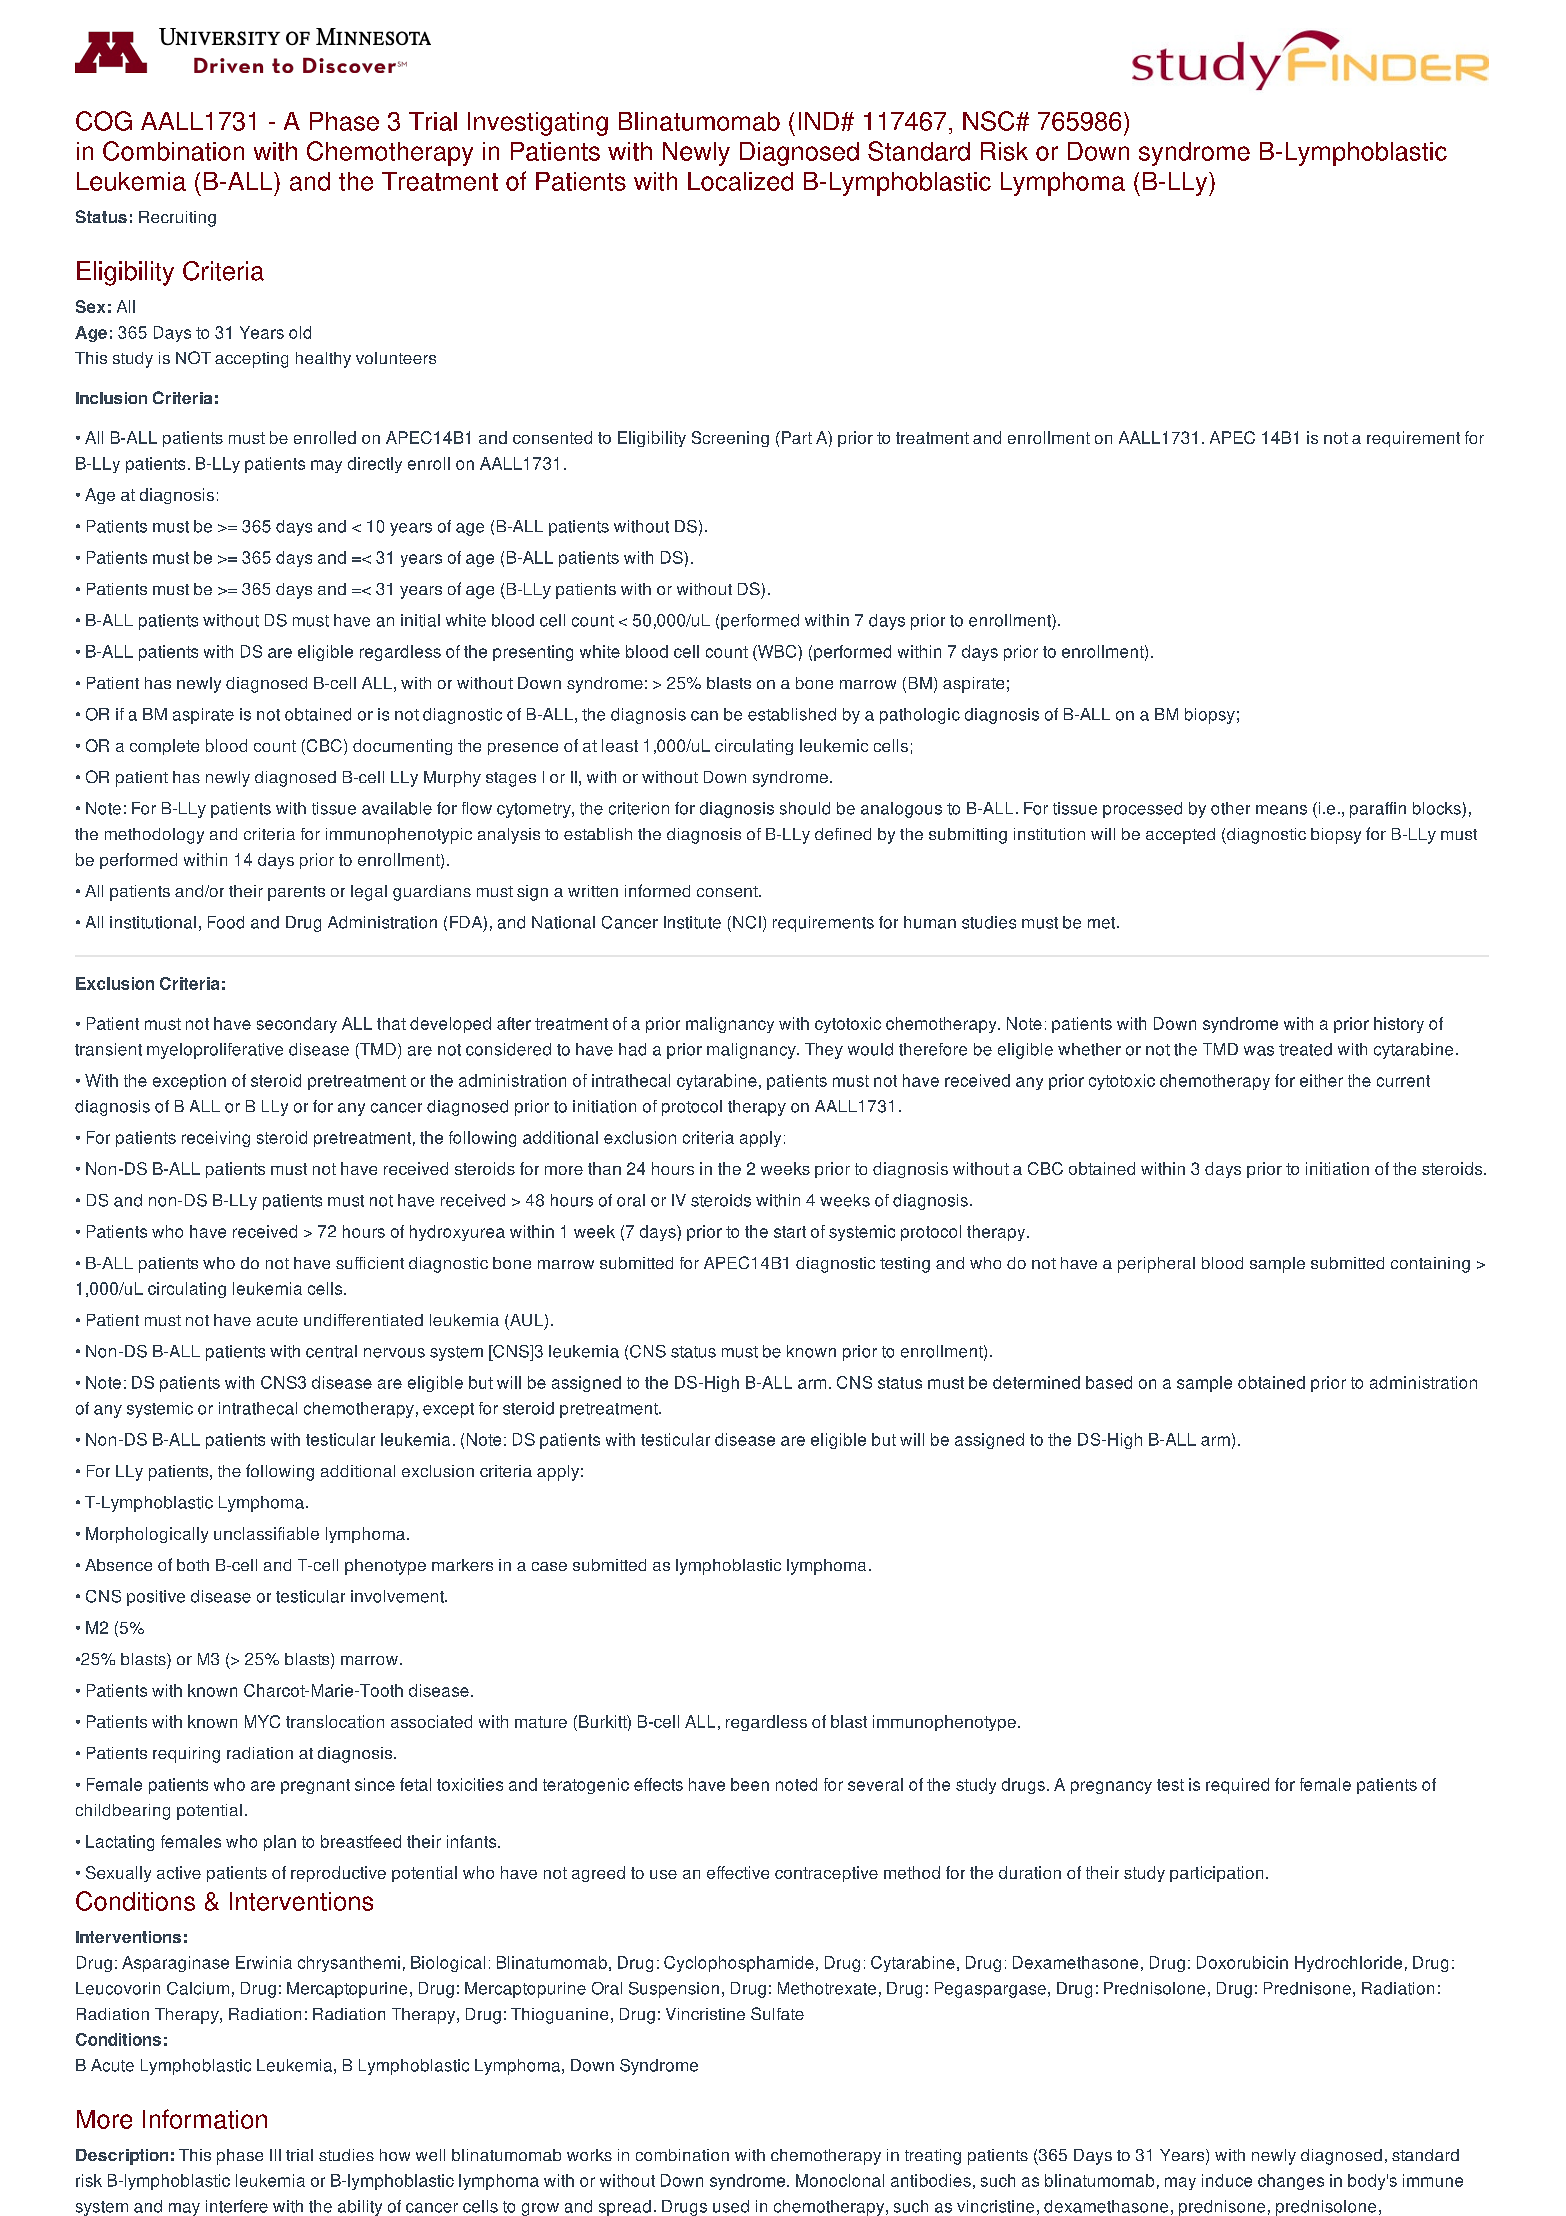 This screenshot has width=1566, height=2216. What do you see at coordinates (296, 893) in the screenshot?
I see `parents` at bounding box center [296, 893].
